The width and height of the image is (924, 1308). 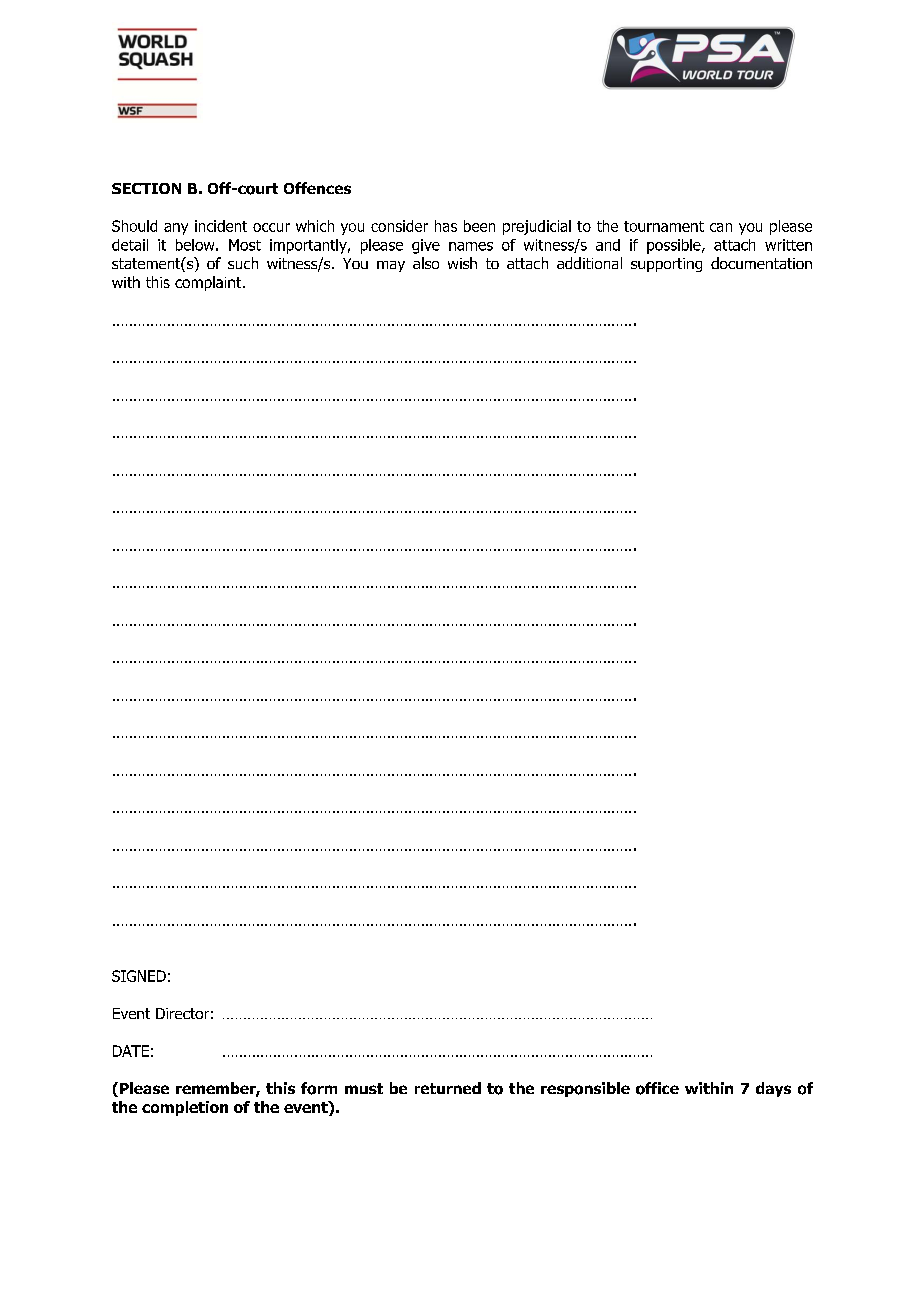 What do you see at coordinates (221, 226) in the image?
I see `incident` at bounding box center [221, 226].
